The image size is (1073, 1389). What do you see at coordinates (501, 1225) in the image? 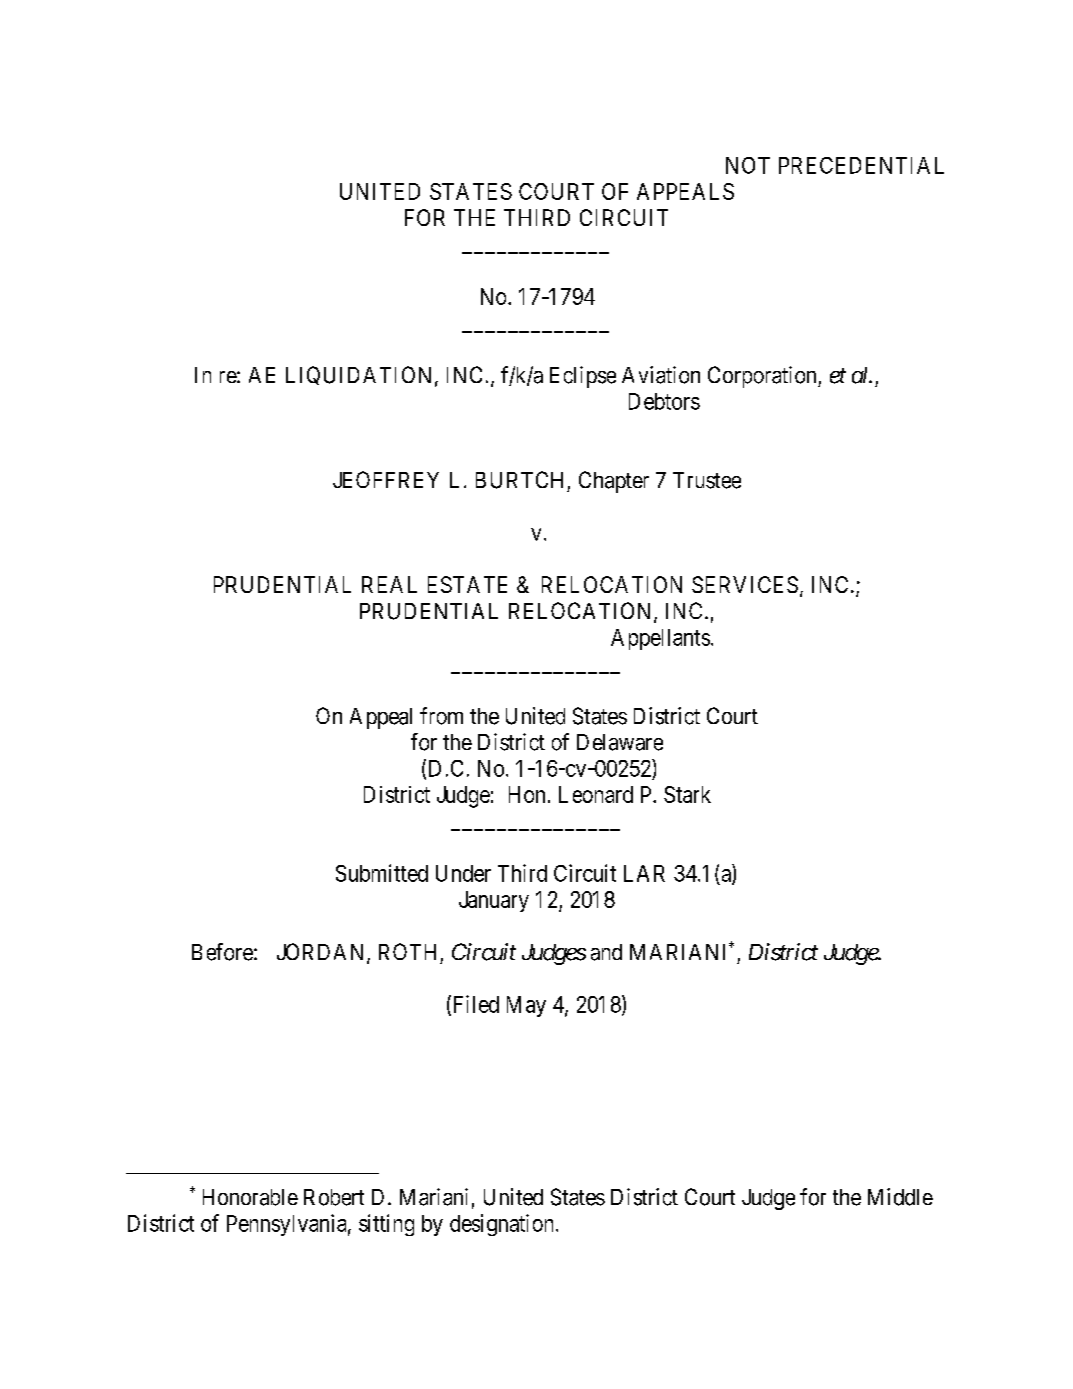
I see `designation` at bounding box center [501, 1225].
